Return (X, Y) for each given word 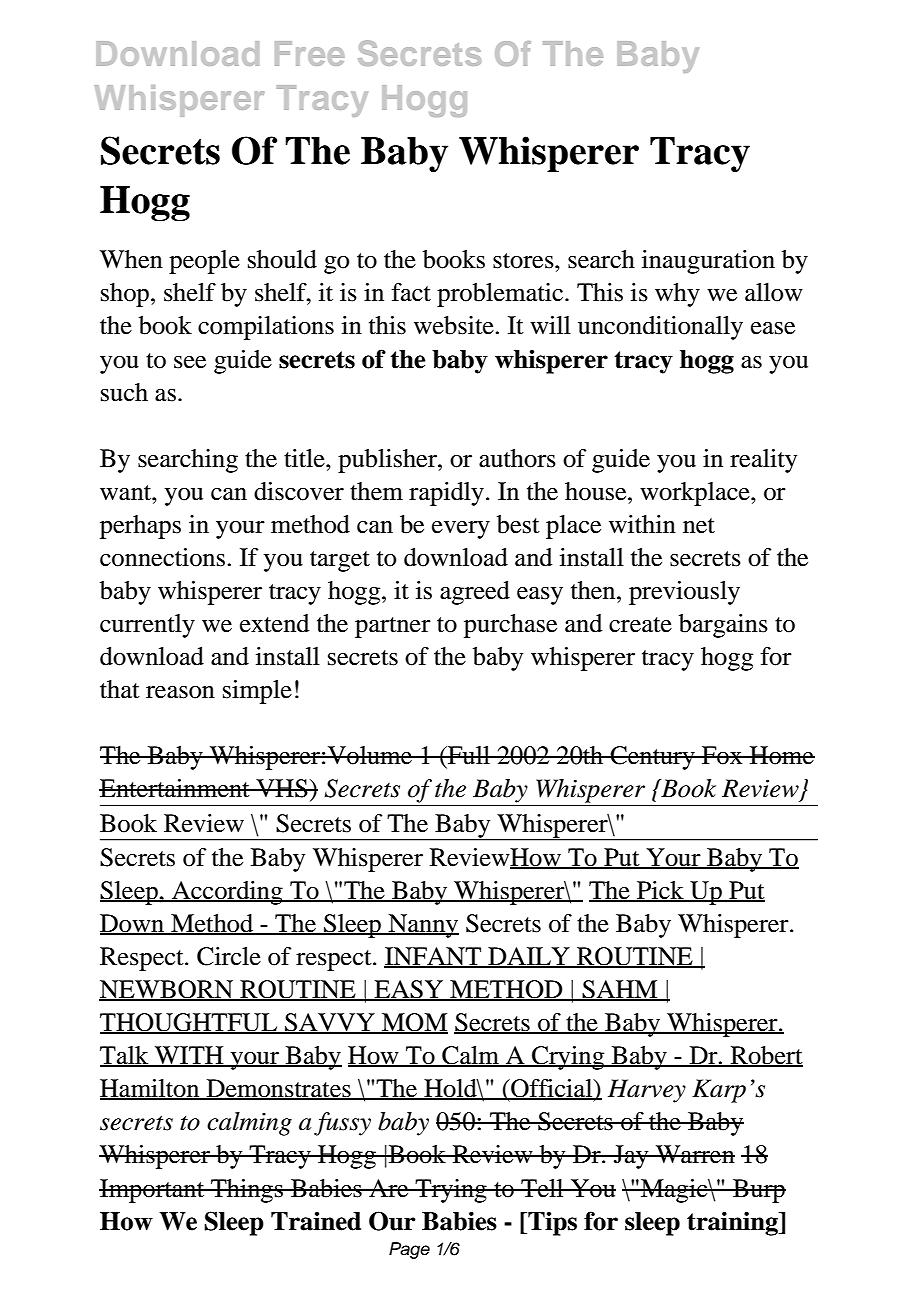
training (733, 1223)
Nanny (422, 926)
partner (393, 627)
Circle (229, 956)
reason (180, 692)
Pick (660, 891)
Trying (451, 1191)
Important (153, 1191)
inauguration (708, 262)
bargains (723, 626)
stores (524, 261)
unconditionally (660, 328)
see (190, 362)
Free (309, 53)
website (454, 325)
